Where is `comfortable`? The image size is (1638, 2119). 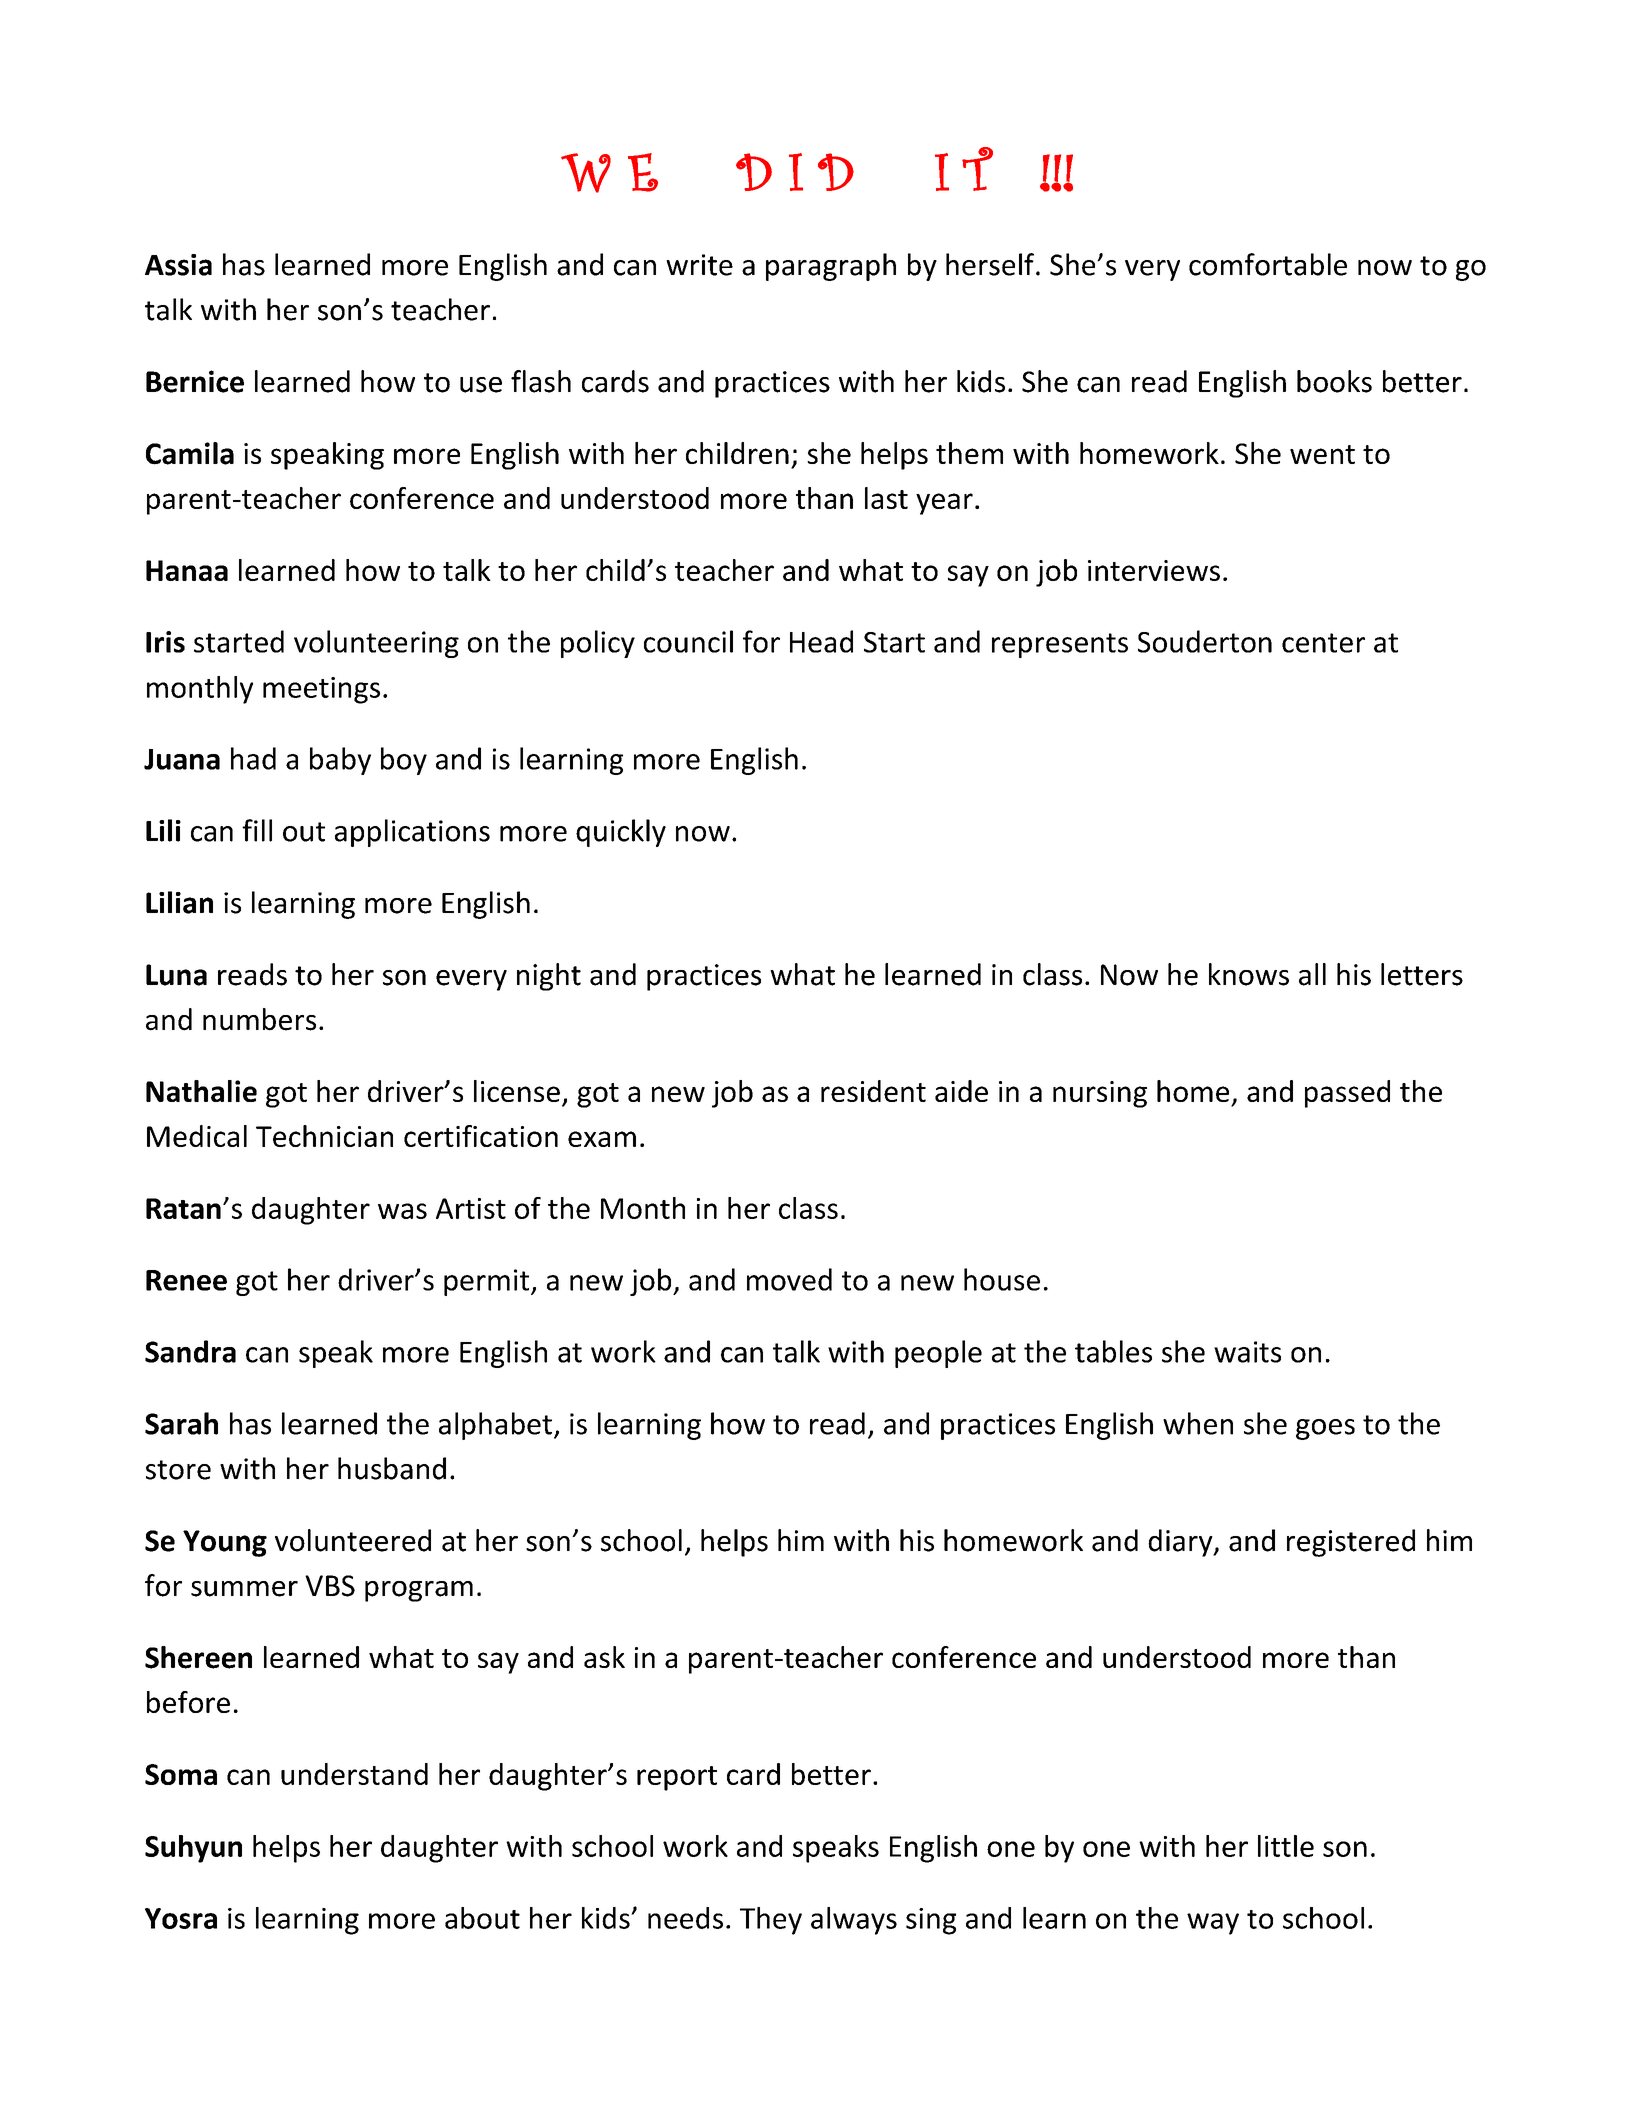
comfortable is located at coordinates (1268, 264).
